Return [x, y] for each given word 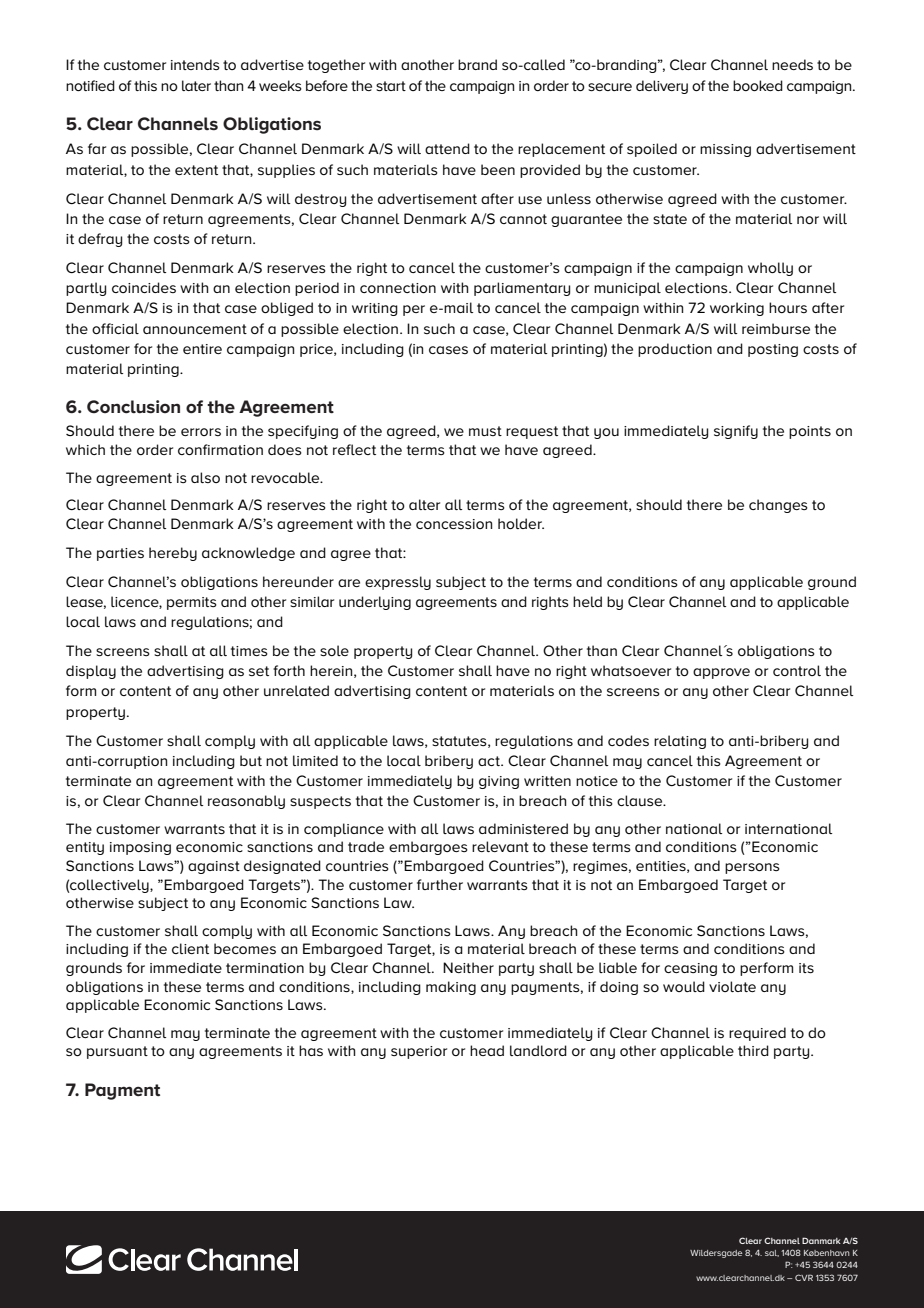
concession [454, 524]
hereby [173, 554]
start [391, 86]
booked [758, 85]
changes [778, 506]
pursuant [117, 1052]
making [451, 988]
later [196, 85]
